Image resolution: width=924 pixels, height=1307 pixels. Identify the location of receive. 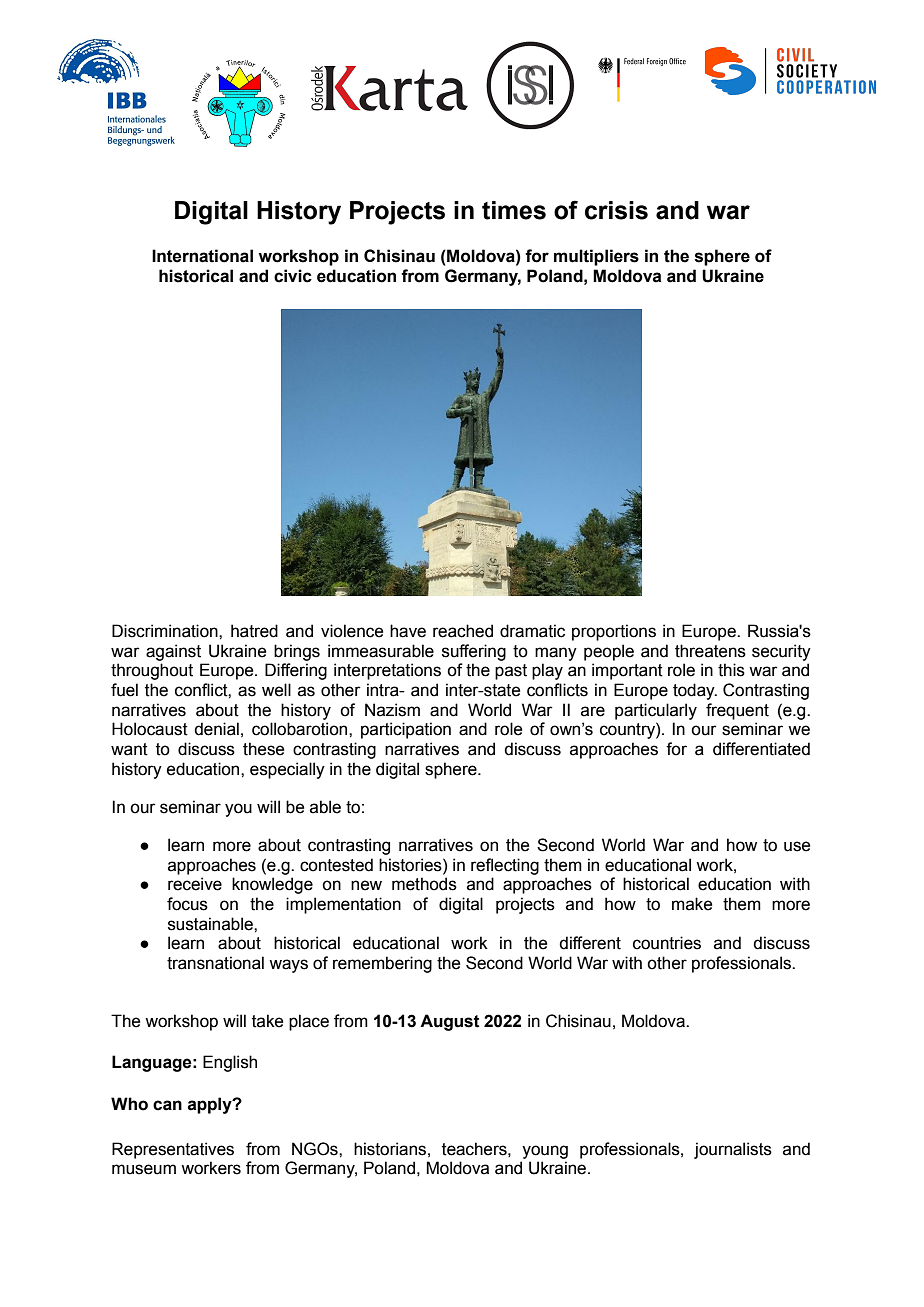
(195, 884).
